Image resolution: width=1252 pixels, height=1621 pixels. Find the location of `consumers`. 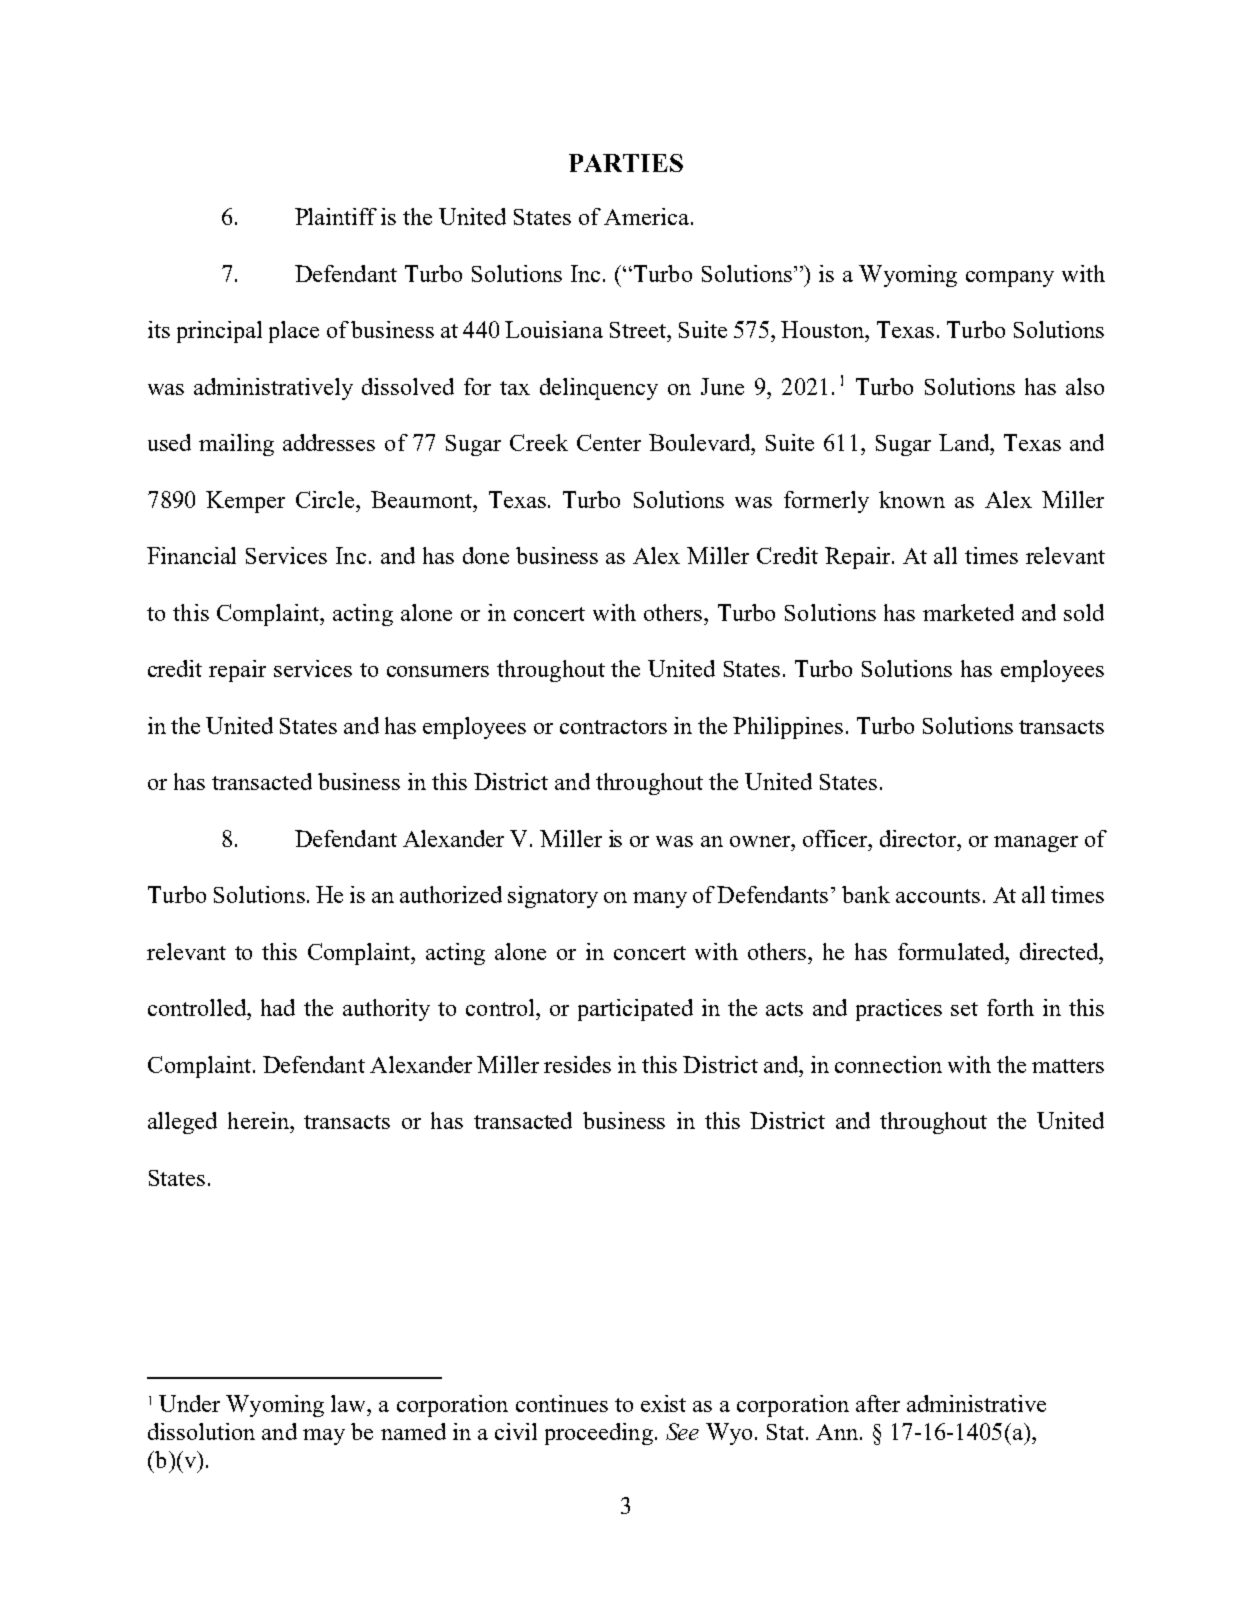

consumers is located at coordinates (438, 671).
